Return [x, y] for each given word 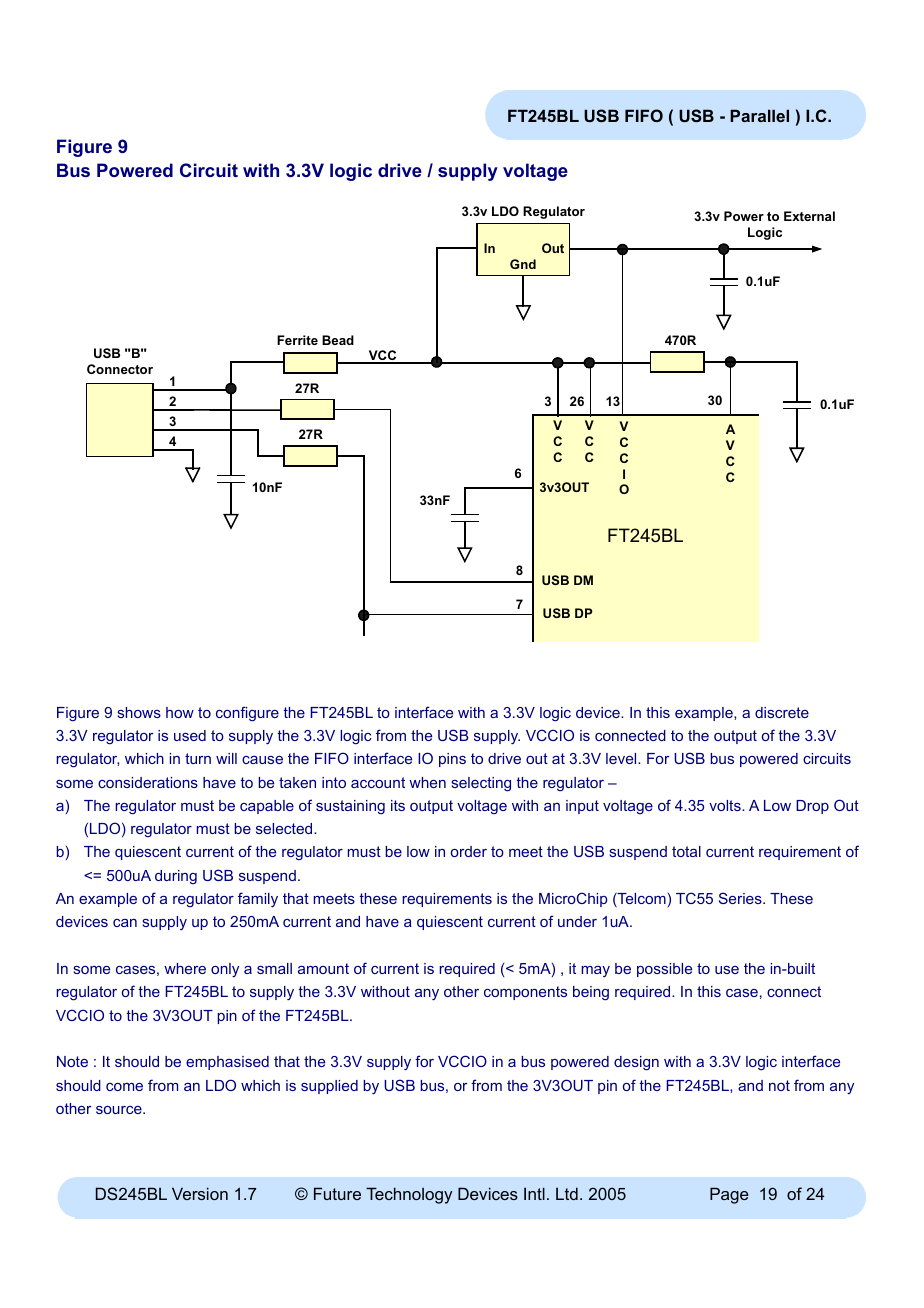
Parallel [759, 115]
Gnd [523, 264]
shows [139, 712]
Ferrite [297, 340]
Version [200, 1193]
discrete [782, 712]
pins [452, 760]
